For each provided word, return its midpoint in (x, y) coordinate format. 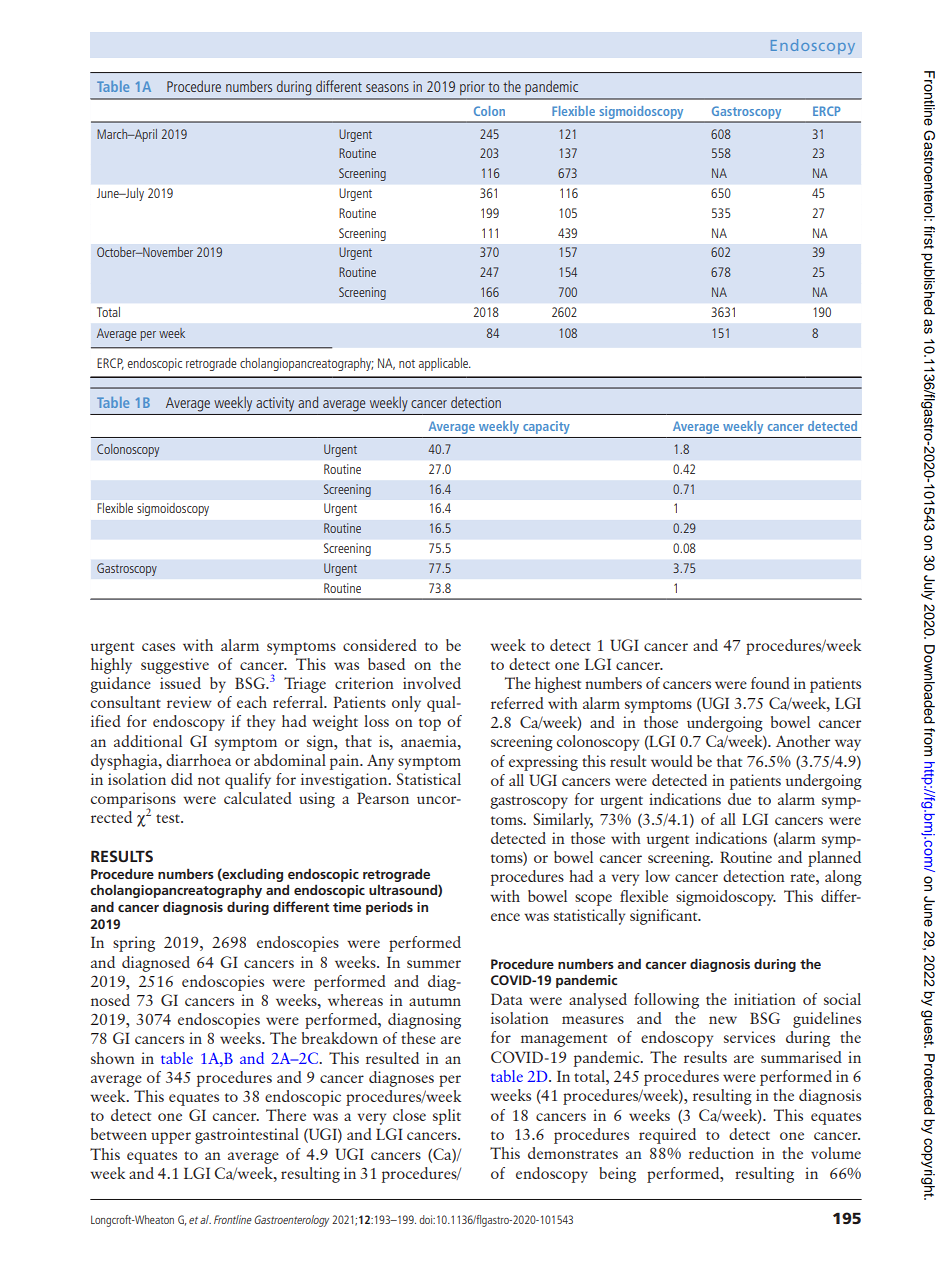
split (447, 1117)
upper (171, 1138)
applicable (445, 364)
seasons (387, 88)
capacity (546, 427)
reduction (721, 1153)
